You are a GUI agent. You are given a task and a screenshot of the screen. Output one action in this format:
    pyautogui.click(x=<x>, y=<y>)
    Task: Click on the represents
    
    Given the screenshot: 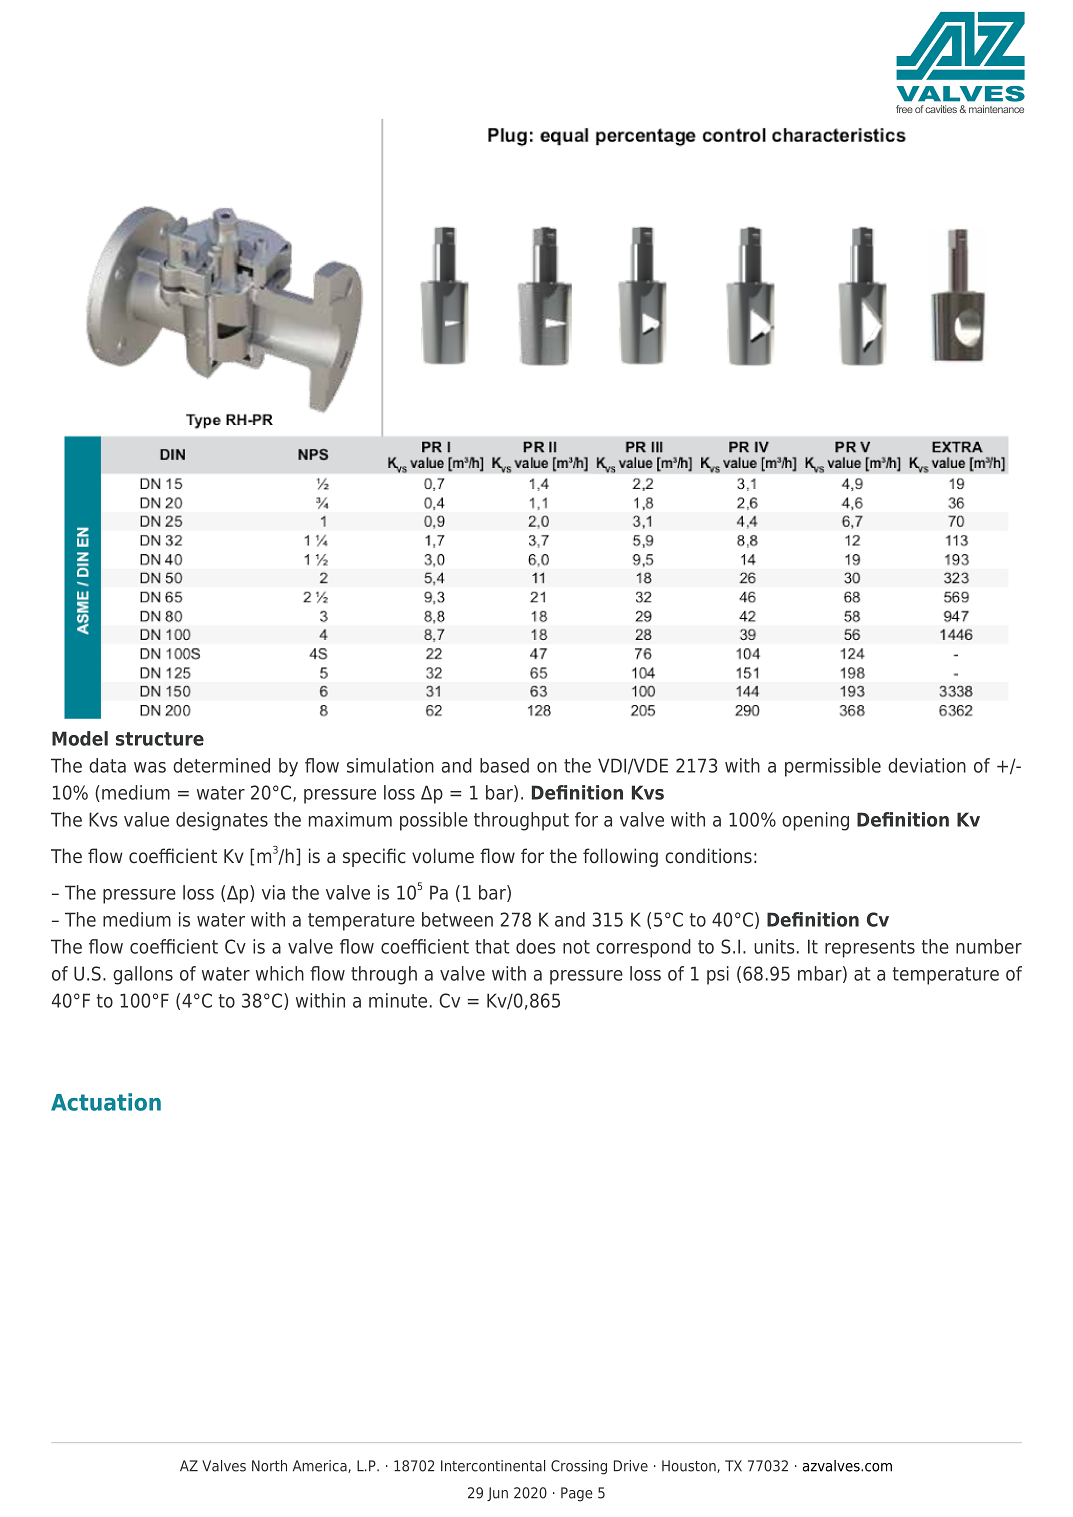 What is the action you would take?
    pyautogui.click(x=870, y=949)
